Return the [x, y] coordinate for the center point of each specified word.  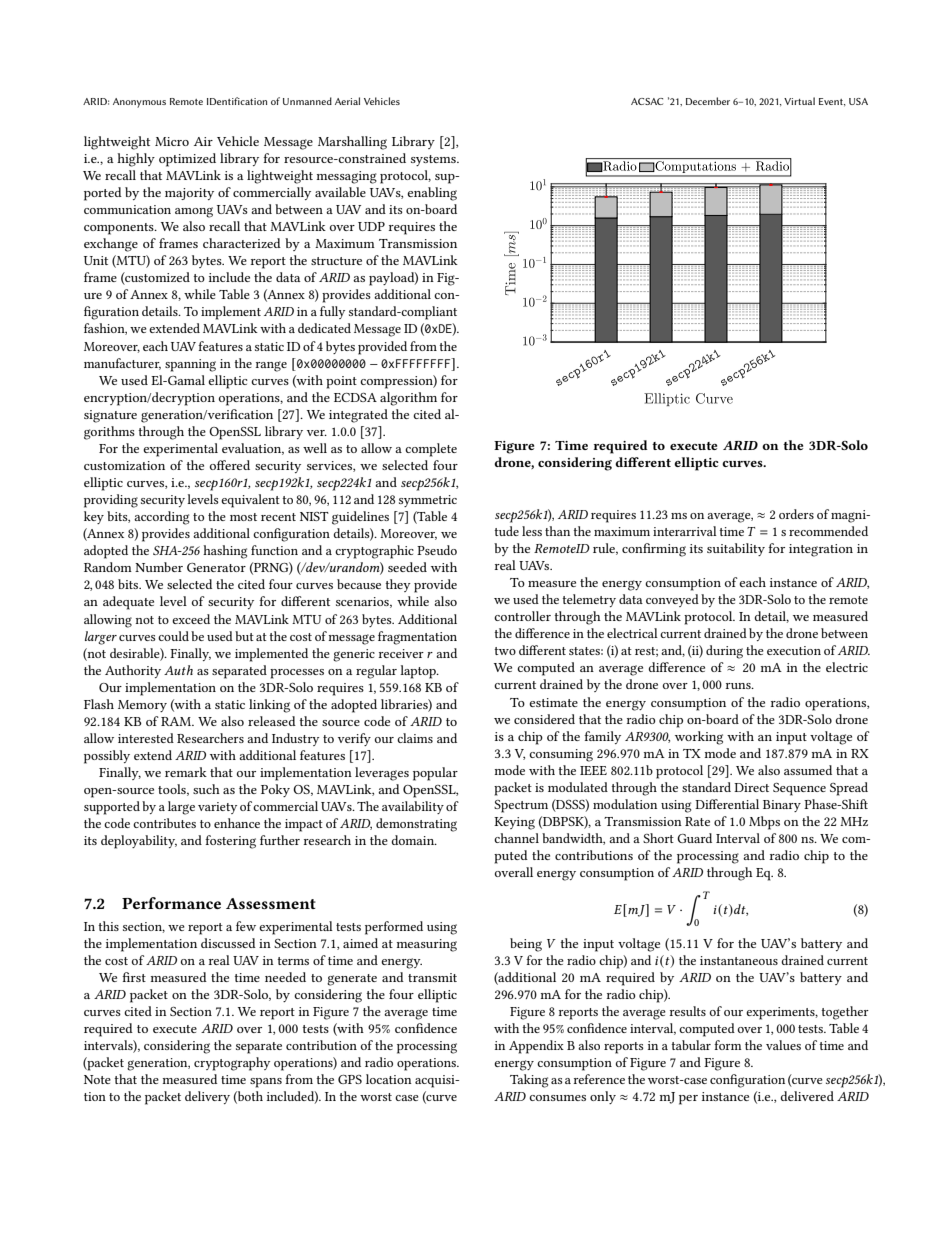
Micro [172, 141]
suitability [736, 549]
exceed [191, 619]
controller [522, 616]
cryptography [232, 1064]
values [783, 1045]
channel [516, 838]
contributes [164, 823]
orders [796, 514]
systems [434, 160]
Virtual [799, 101]
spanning [190, 365]
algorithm [408, 399]
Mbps [764, 823]
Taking [529, 1081]
